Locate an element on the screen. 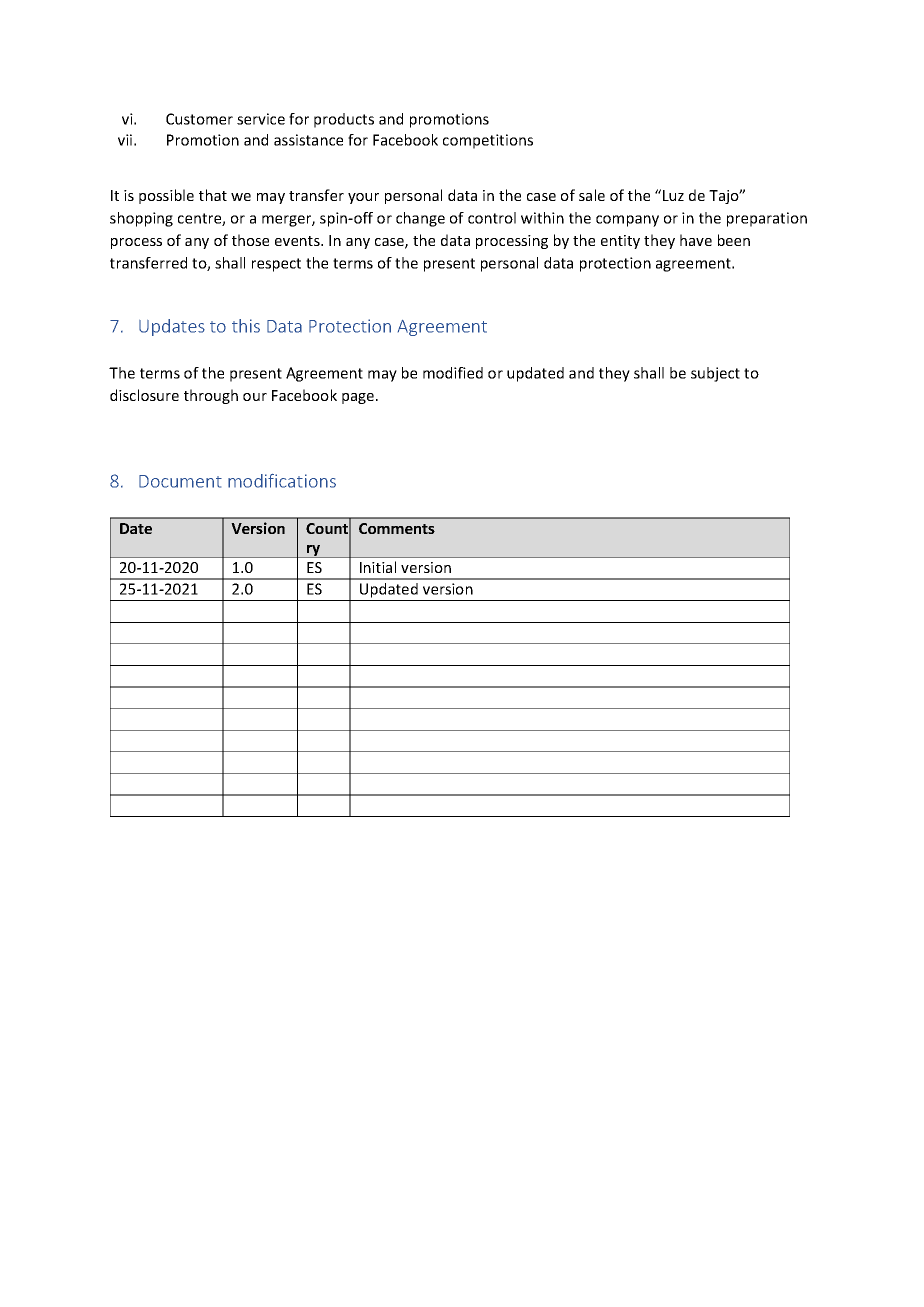  Customer is located at coordinates (199, 119).
